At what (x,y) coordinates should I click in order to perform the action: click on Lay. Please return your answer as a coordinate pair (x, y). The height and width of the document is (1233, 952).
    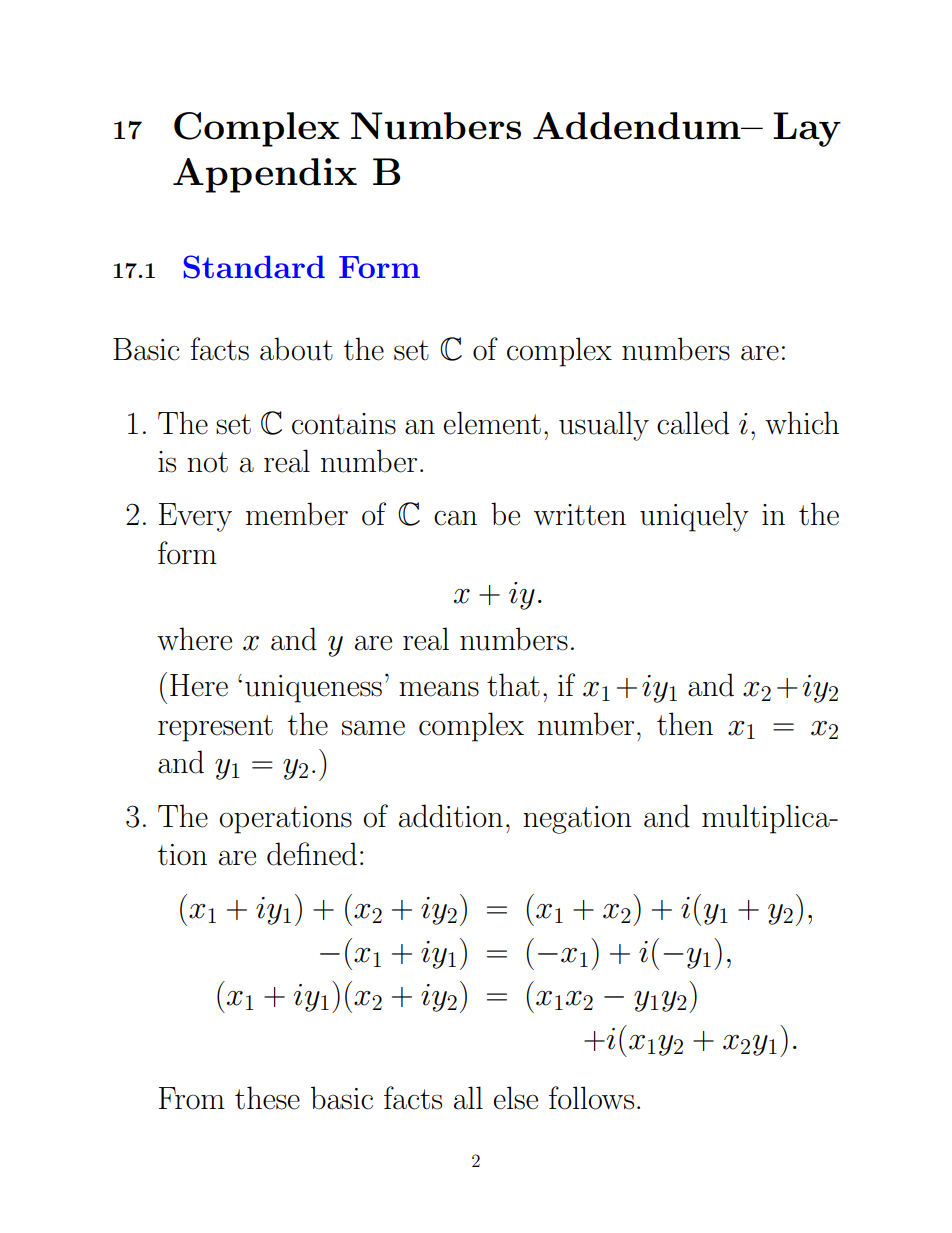
    Looking at the image, I should click on (807, 129).
